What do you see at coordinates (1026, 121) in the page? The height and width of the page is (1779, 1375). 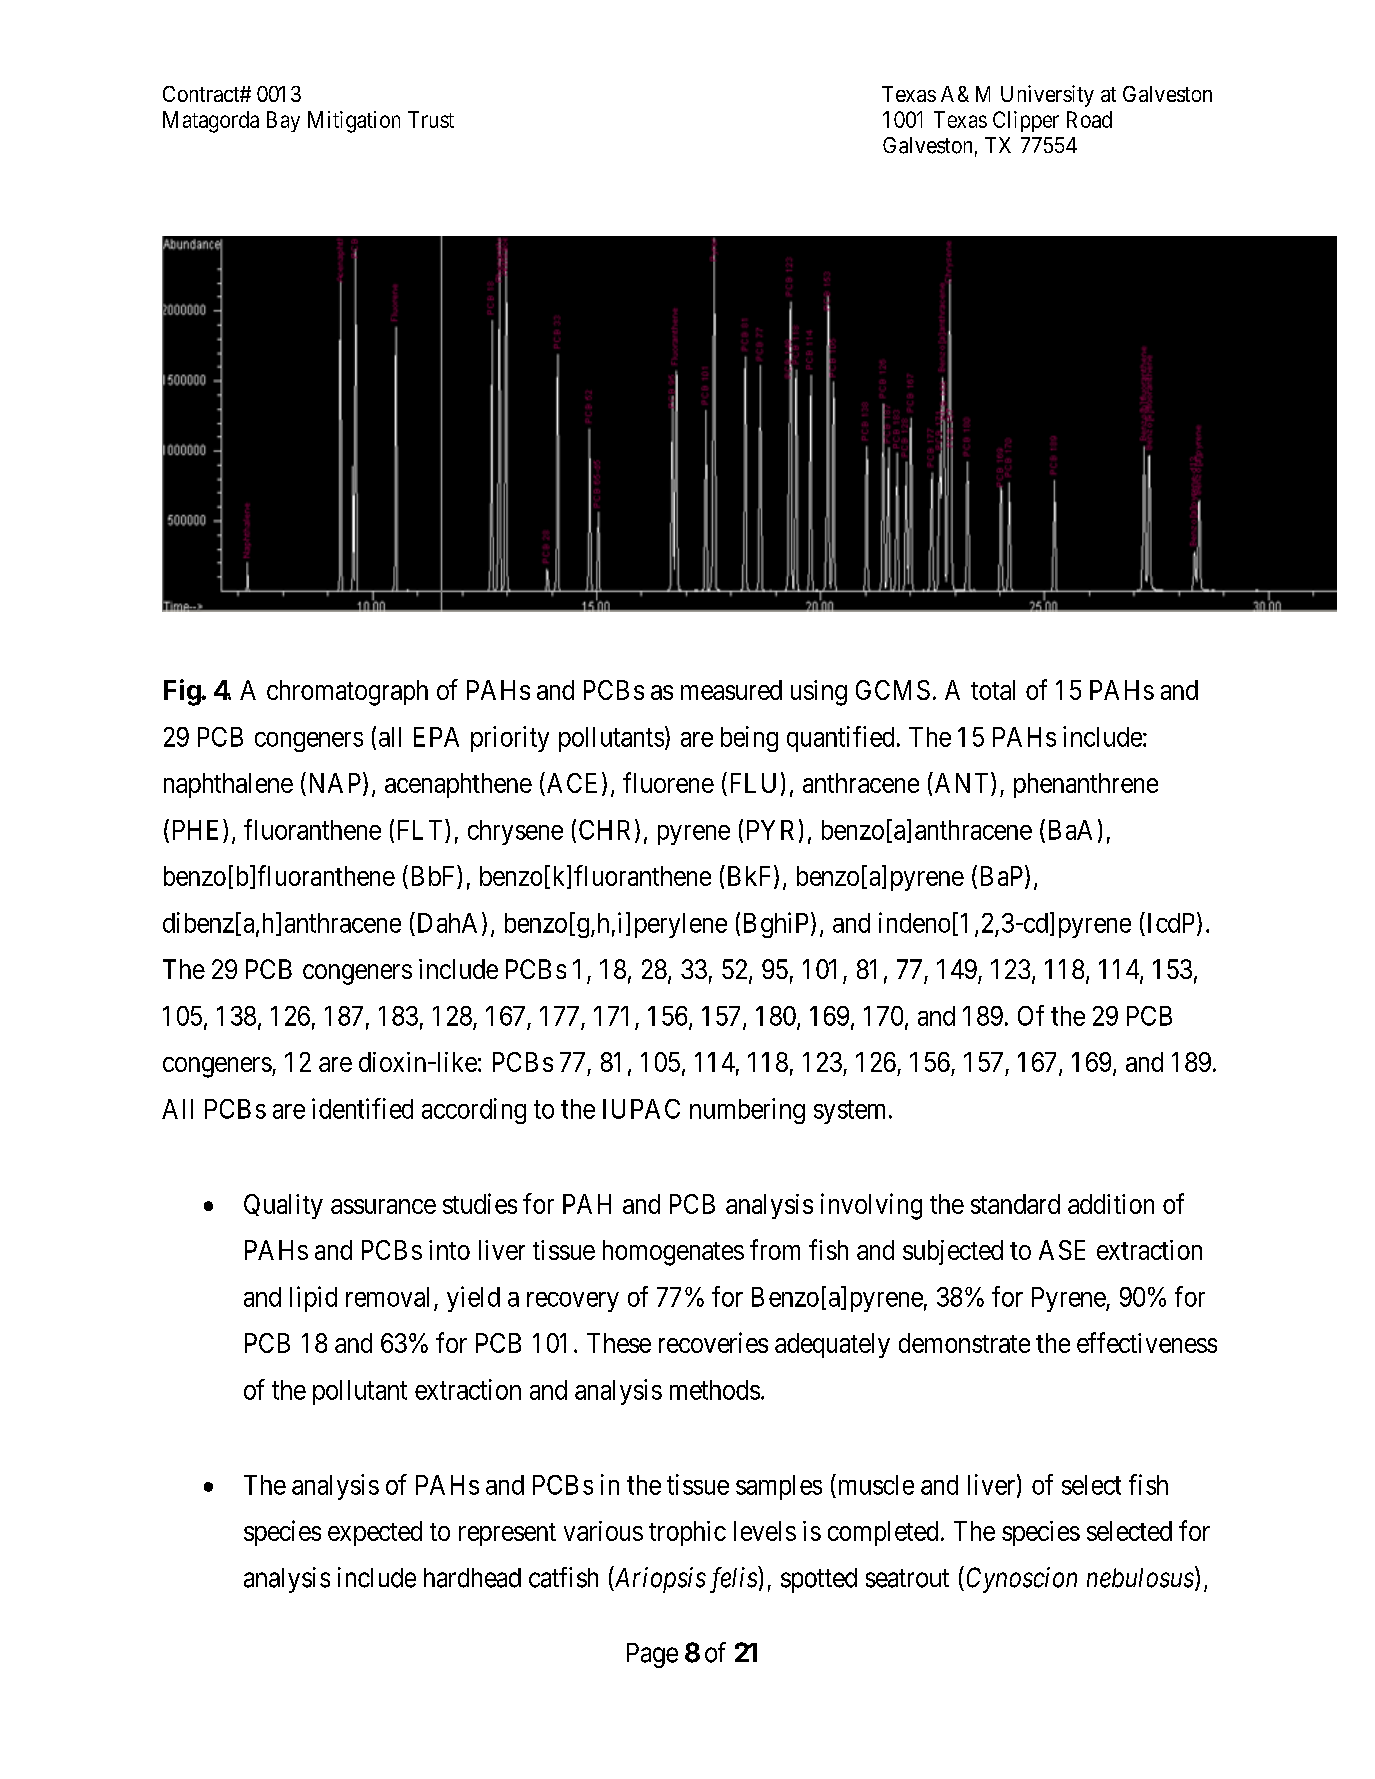 I see `Clipper` at bounding box center [1026, 121].
